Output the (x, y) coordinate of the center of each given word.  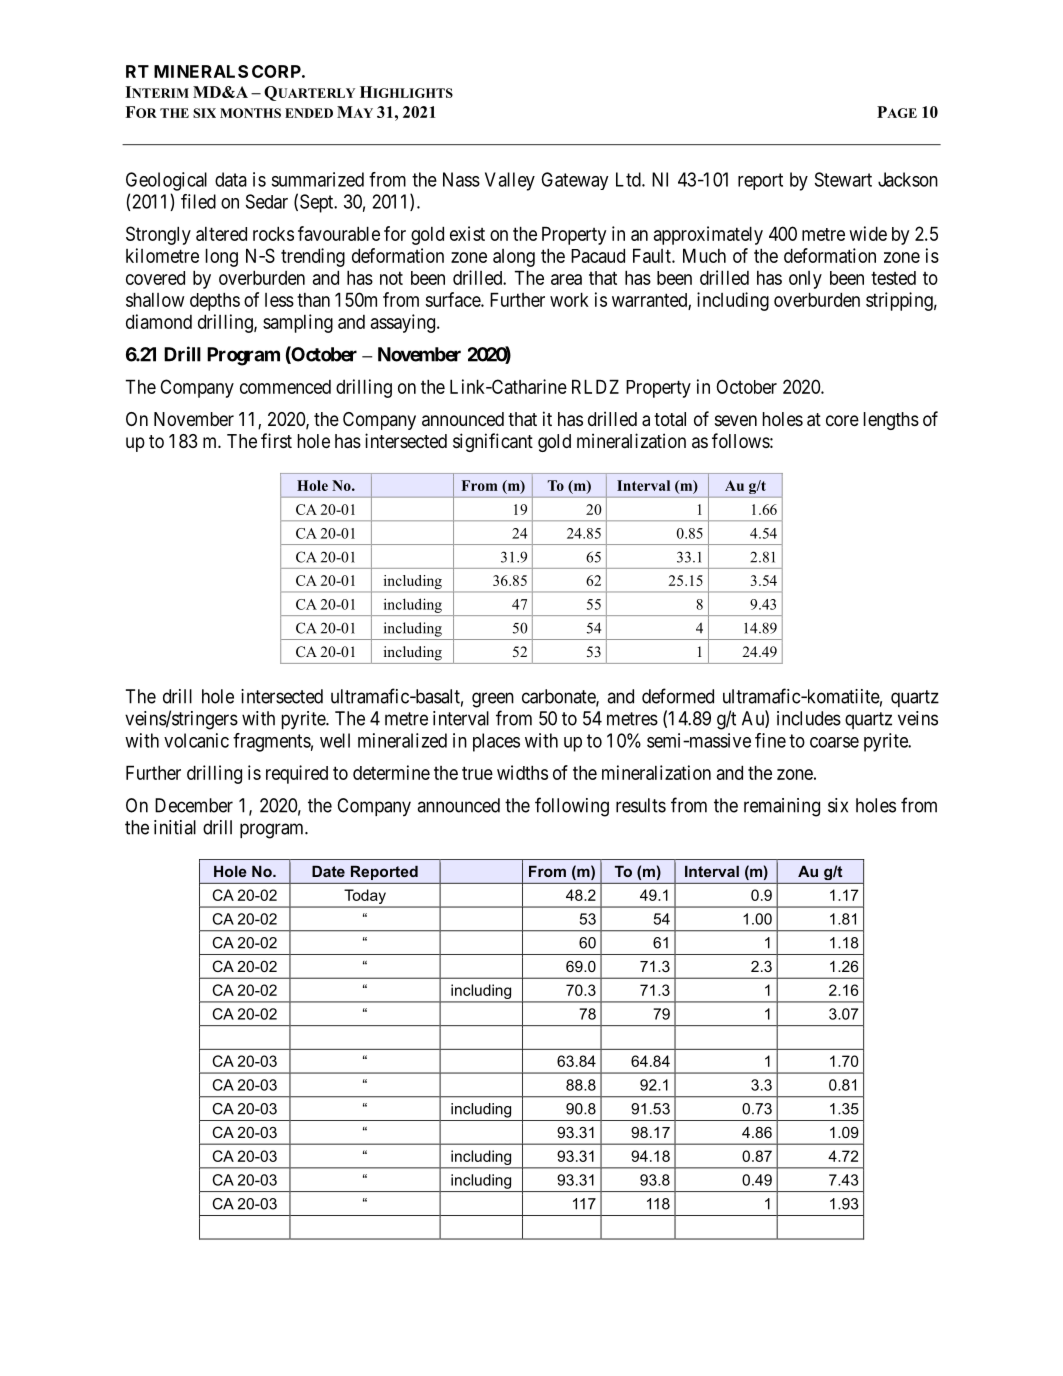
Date (328, 871)
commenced (285, 387)
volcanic (196, 740)
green (493, 700)
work (569, 299)
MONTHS (250, 113)
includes (809, 718)
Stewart (843, 179)
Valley (510, 181)
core (842, 420)
